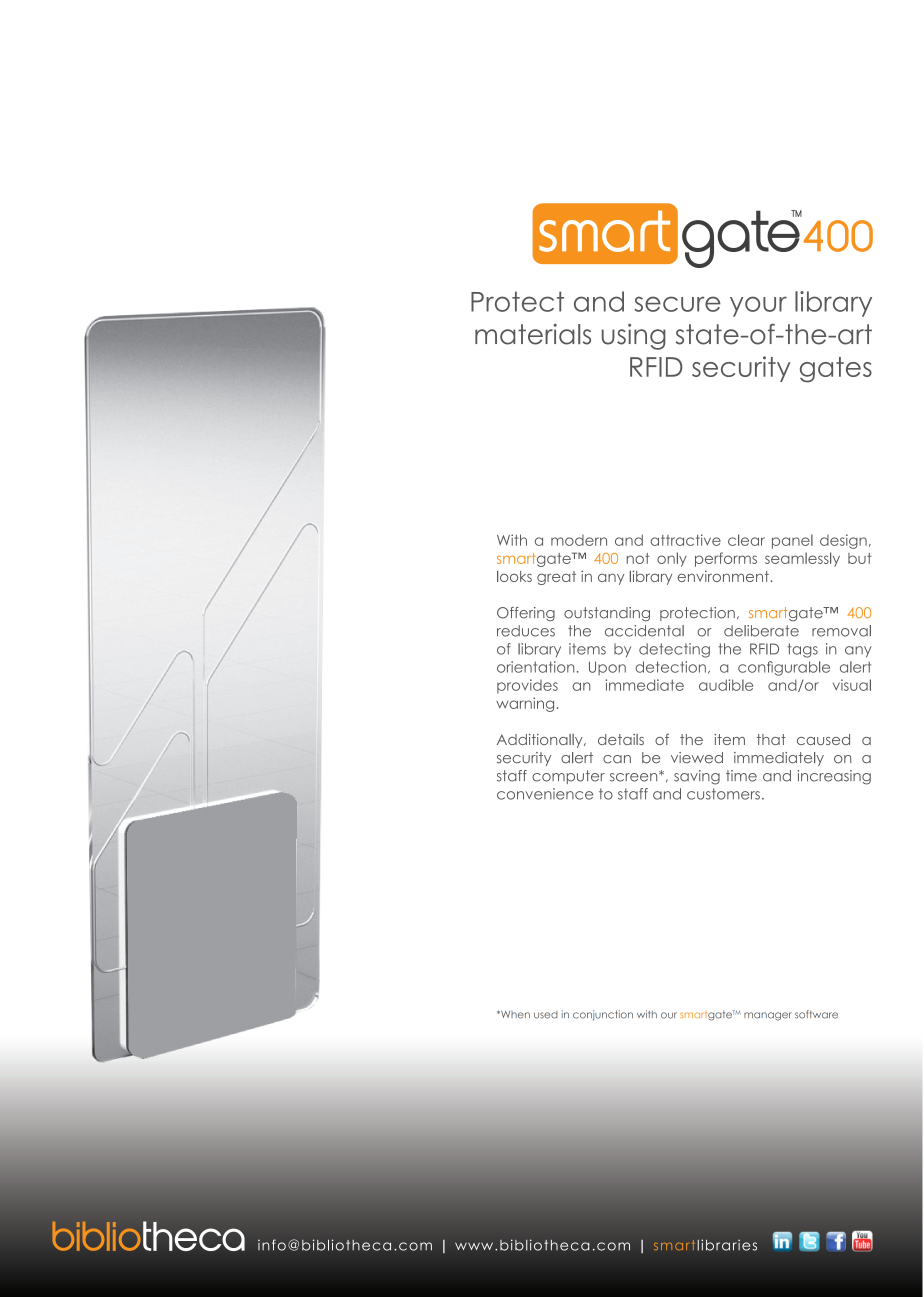 This page has height=1297, width=924. I want to click on software, so click(816, 1014).
